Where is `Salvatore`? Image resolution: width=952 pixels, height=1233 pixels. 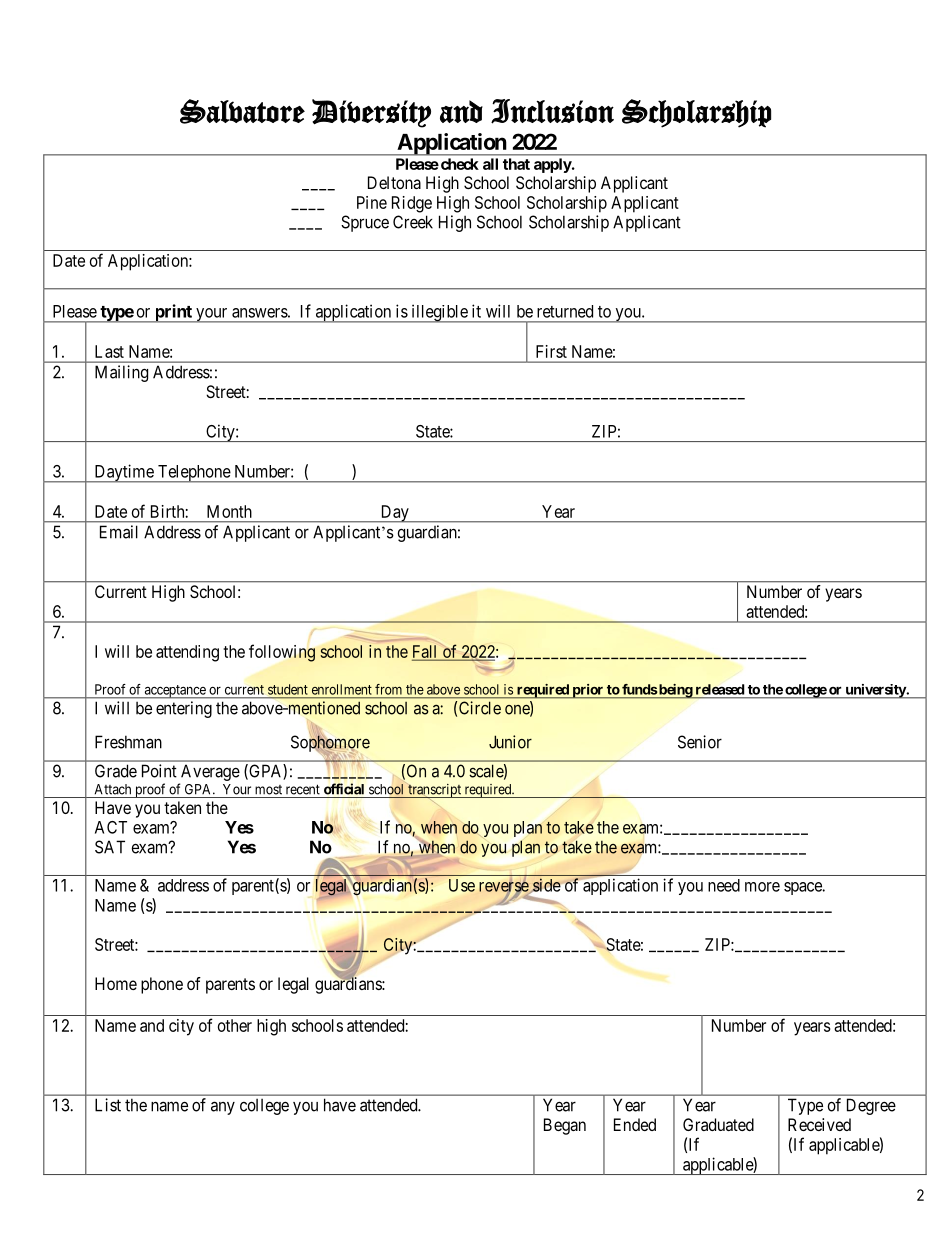 Salvatore is located at coordinates (242, 111).
